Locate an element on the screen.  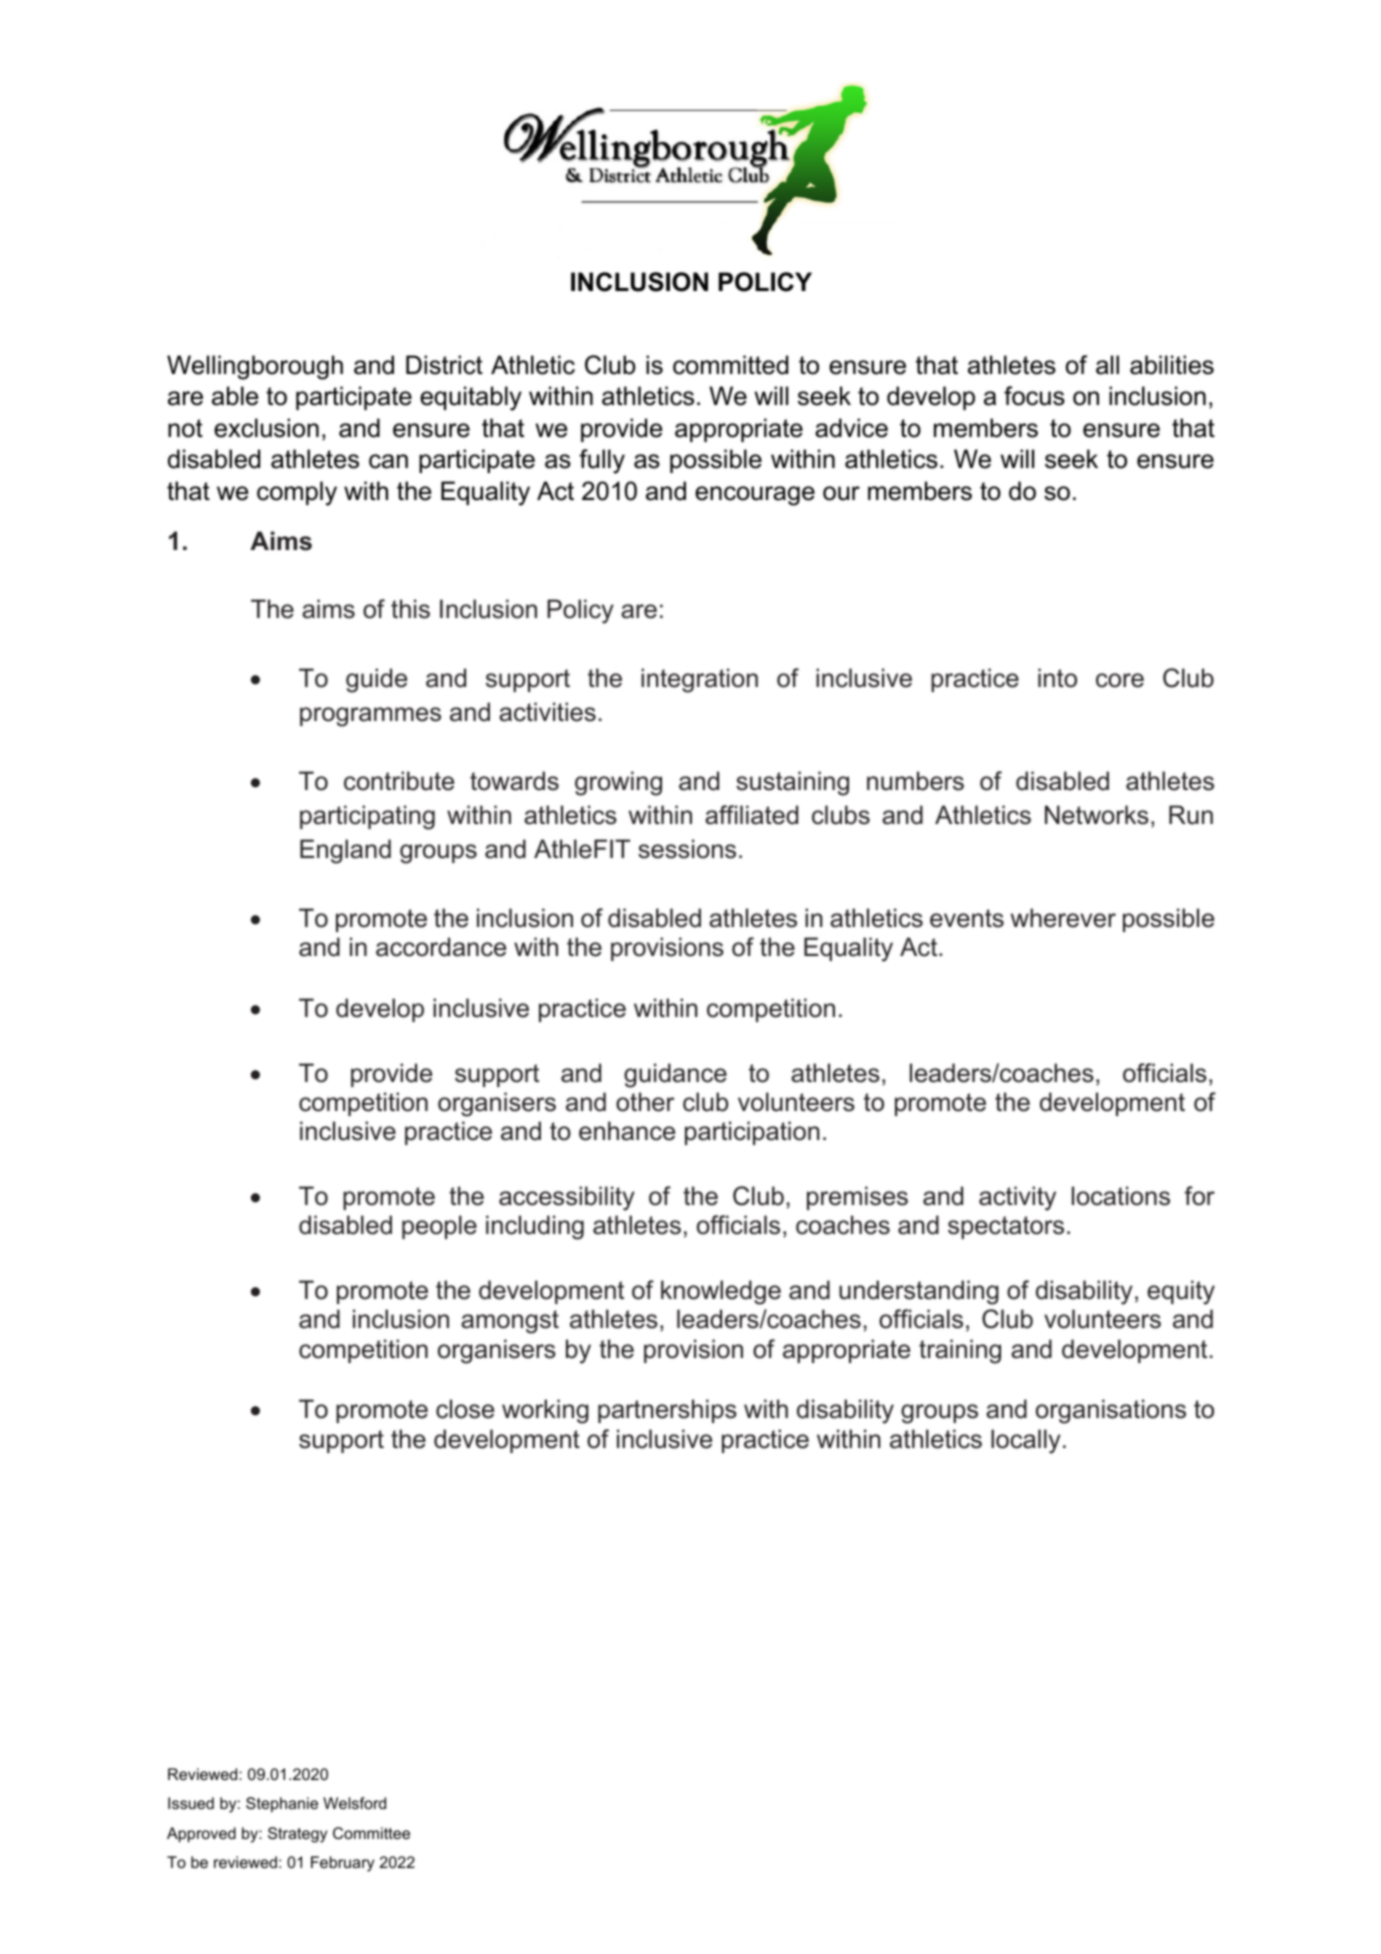
people is located at coordinates (439, 1227).
